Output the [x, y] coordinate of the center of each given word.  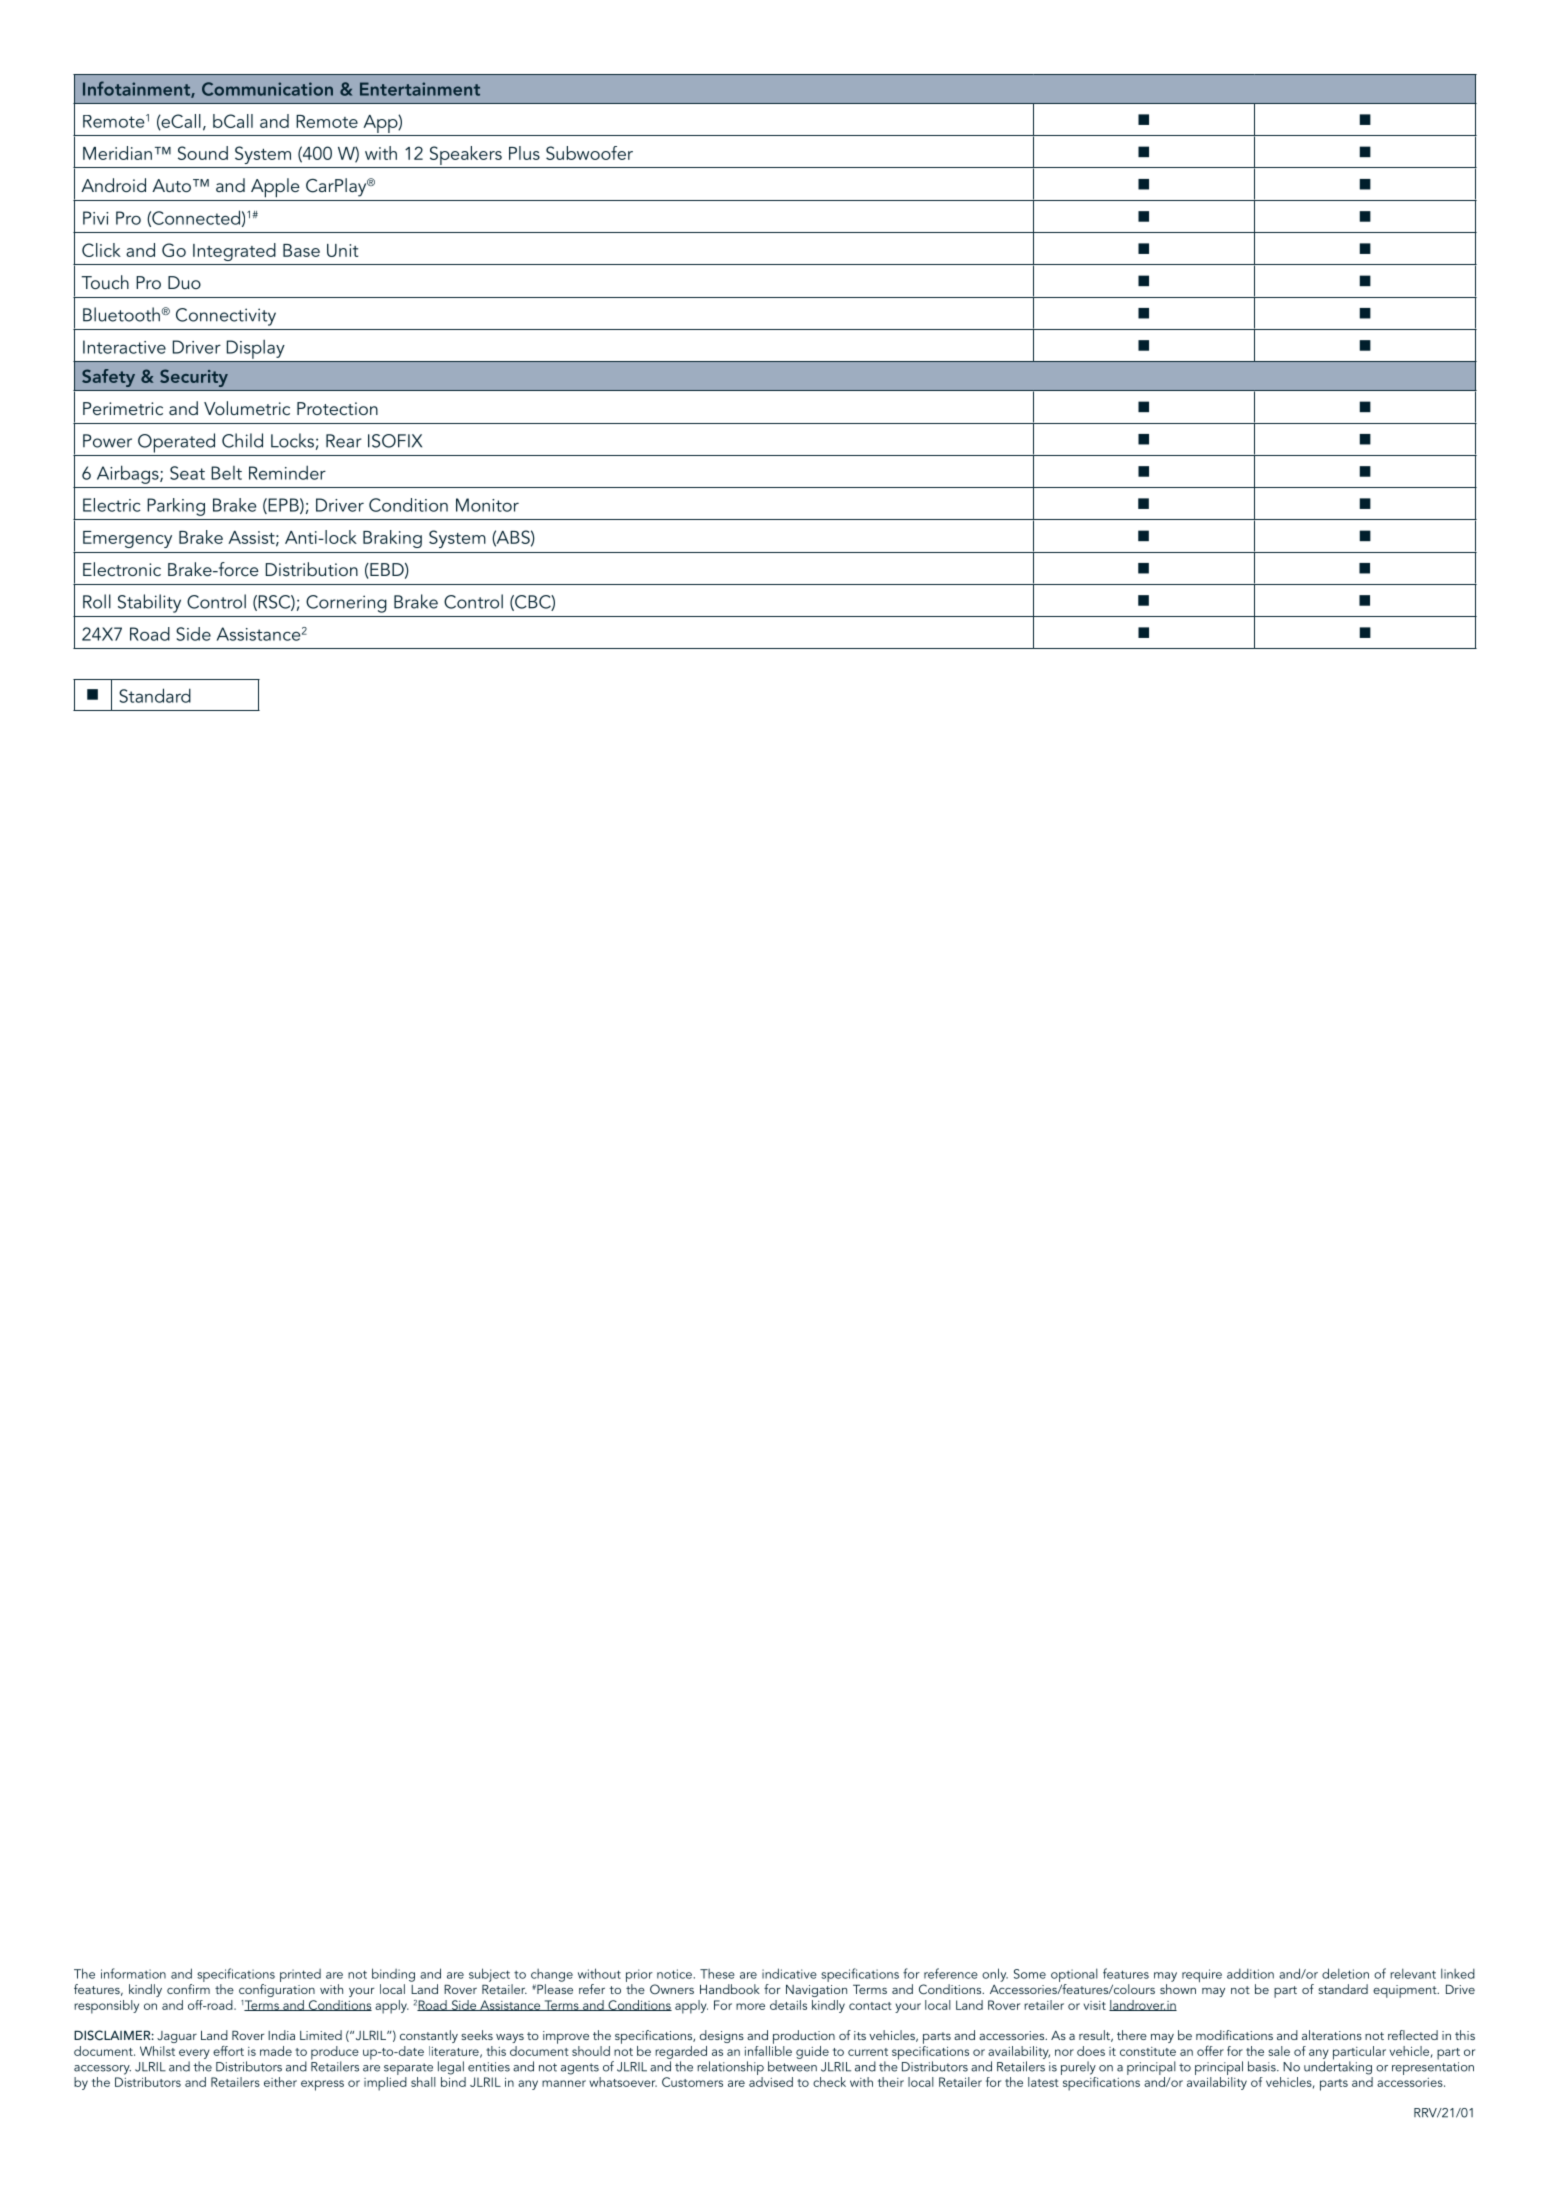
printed [300, 1975]
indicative [789, 1973]
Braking [392, 539]
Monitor [487, 505]
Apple [275, 188]
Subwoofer [589, 153]
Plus [524, 153]
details [788, 2005]
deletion [1345, 1973]
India [281, 2035]
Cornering [346, 604]
